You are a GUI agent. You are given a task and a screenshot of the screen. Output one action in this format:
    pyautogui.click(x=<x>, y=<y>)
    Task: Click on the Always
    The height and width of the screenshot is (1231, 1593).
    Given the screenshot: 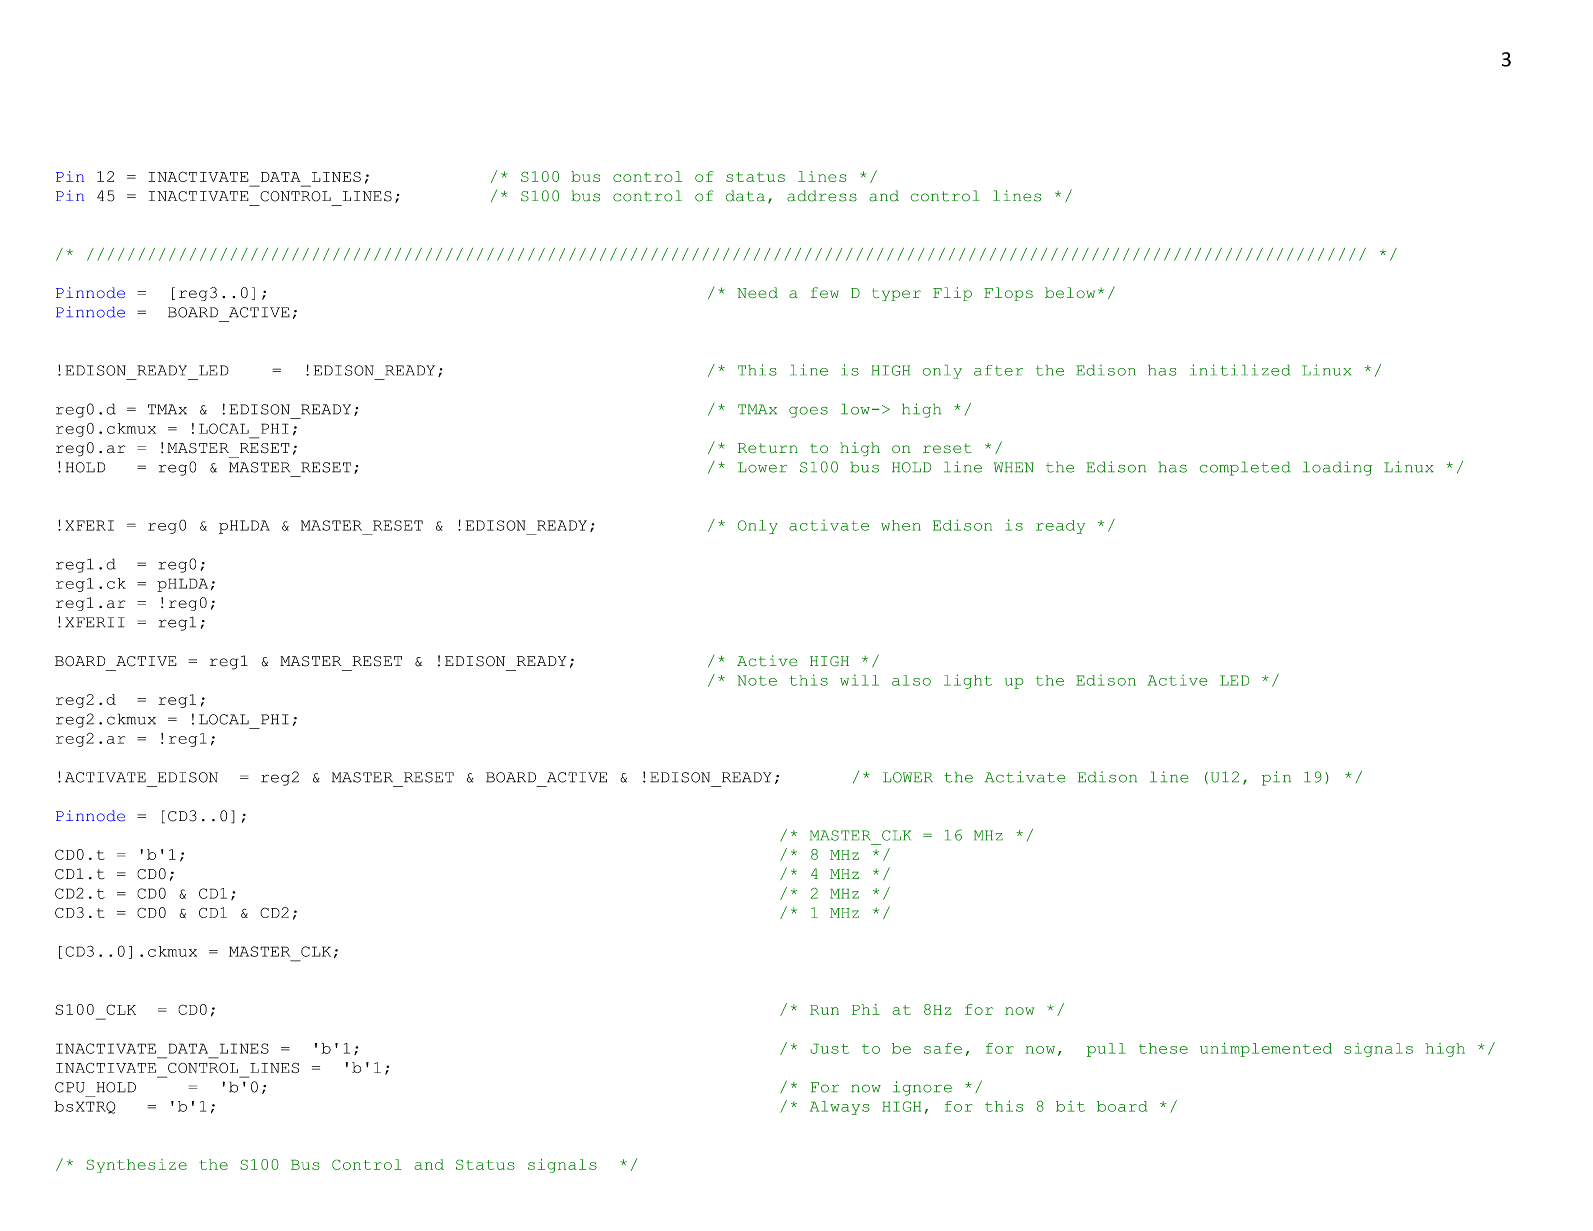 What is the action you would take?
    pyautogui.click(x=840, y=1108)
